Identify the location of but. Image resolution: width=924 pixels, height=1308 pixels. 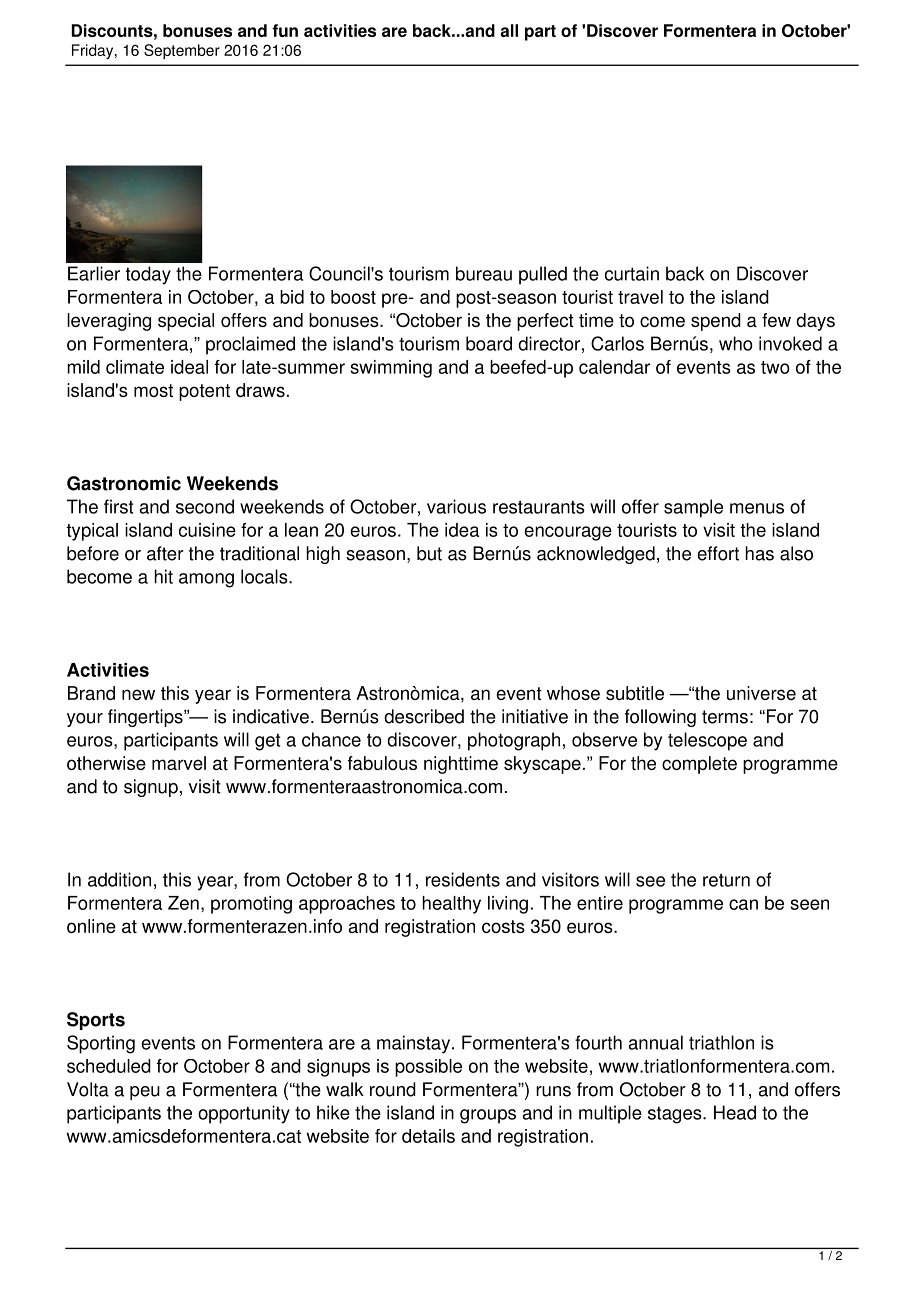
(429, 553).
